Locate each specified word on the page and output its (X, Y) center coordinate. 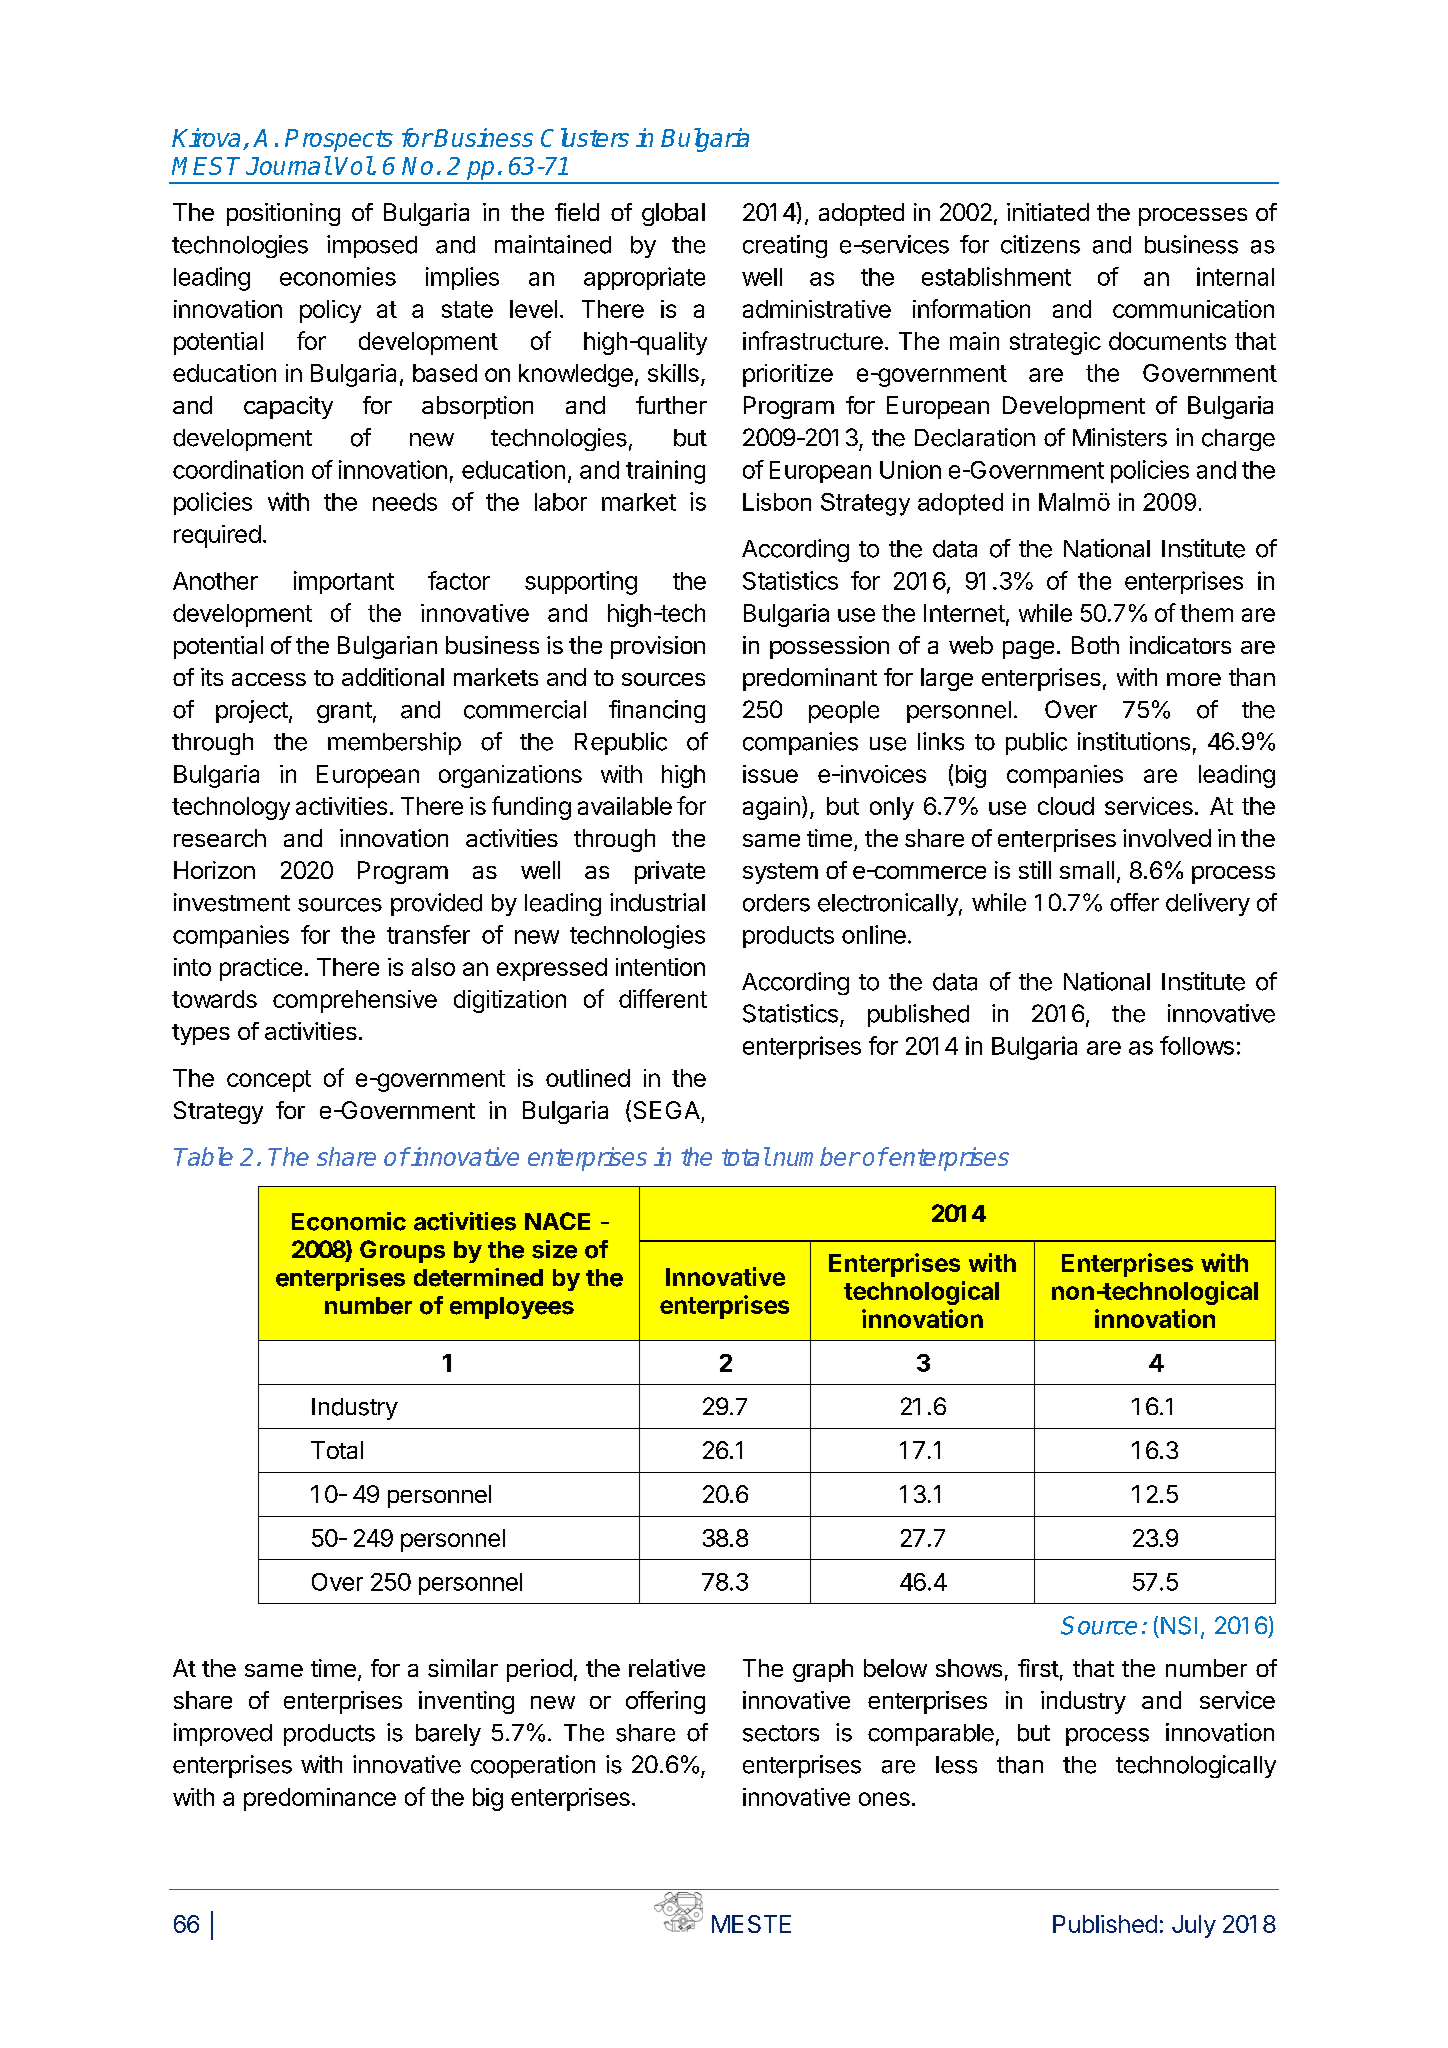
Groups (402, 1251)
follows (1197, 1045)
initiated (1048, 212)
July (1194, 1926)
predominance (320, 1799)
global (673, 214)
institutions (1134, 741)
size (554, 1249)
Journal (288, 165)
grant (344, 712)
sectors (781, 1733)
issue (770, 774)
